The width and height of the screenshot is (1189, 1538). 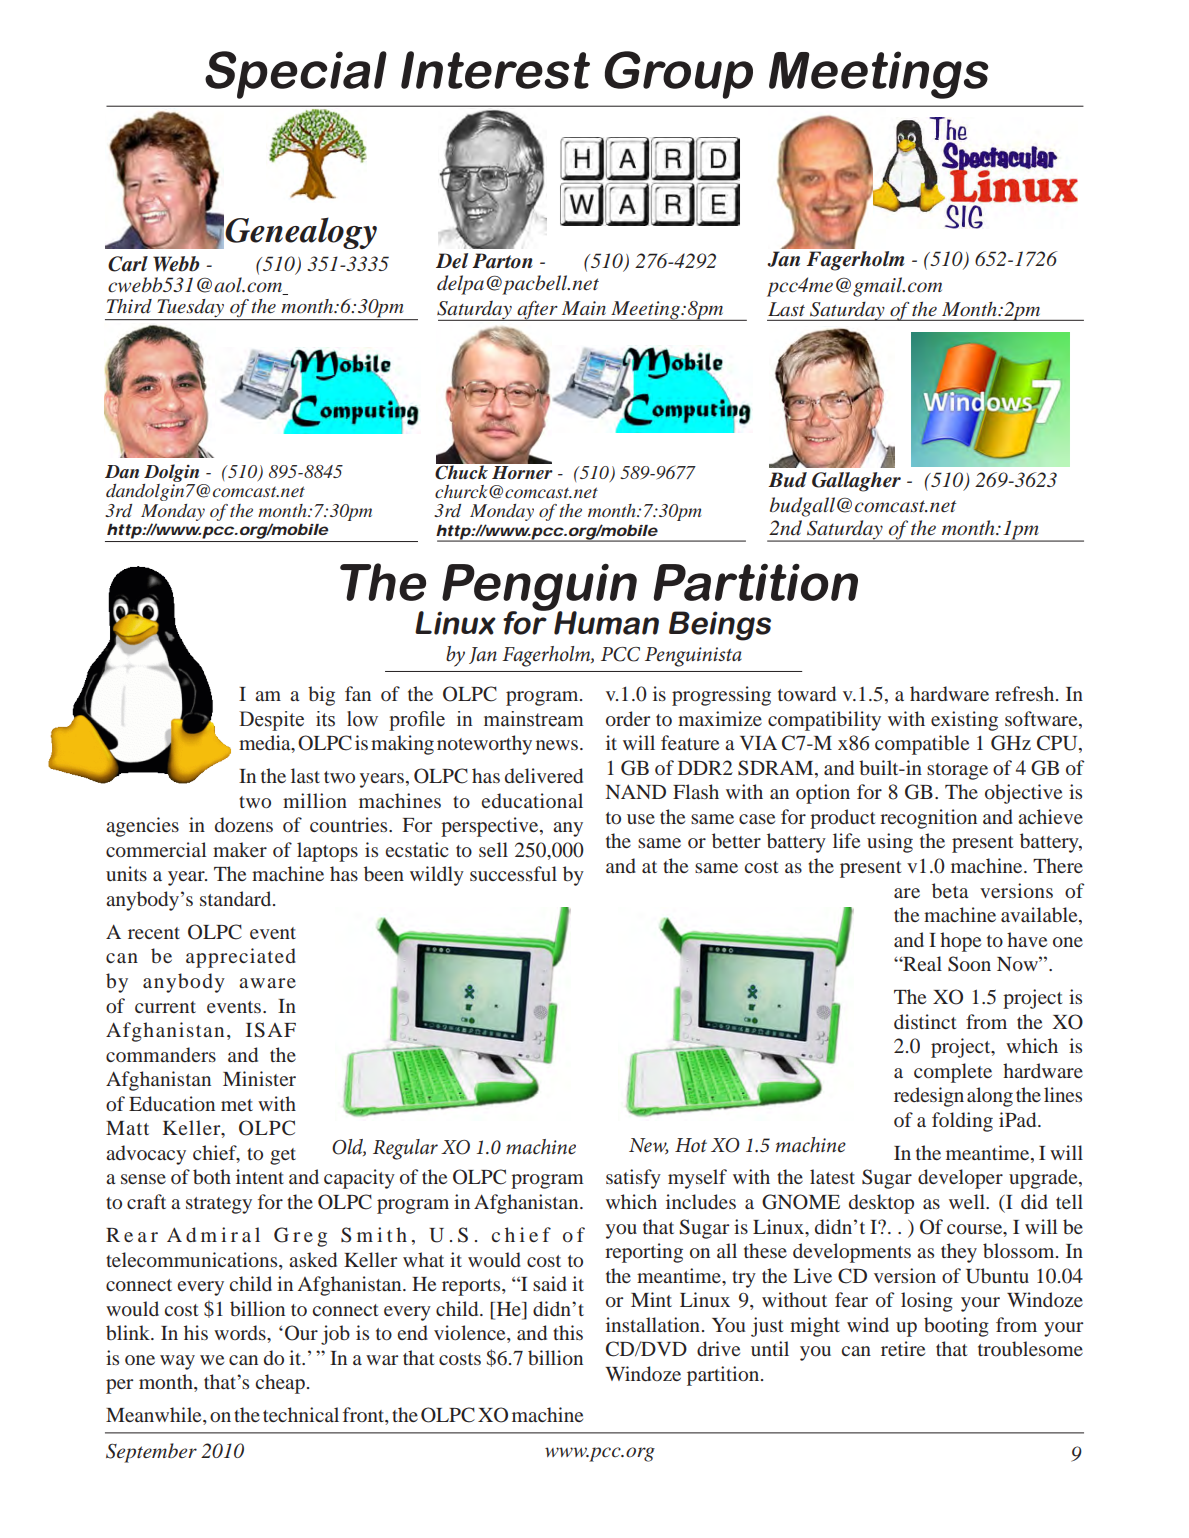 I want to click on Gallagher, so click(x=856, y=482).
